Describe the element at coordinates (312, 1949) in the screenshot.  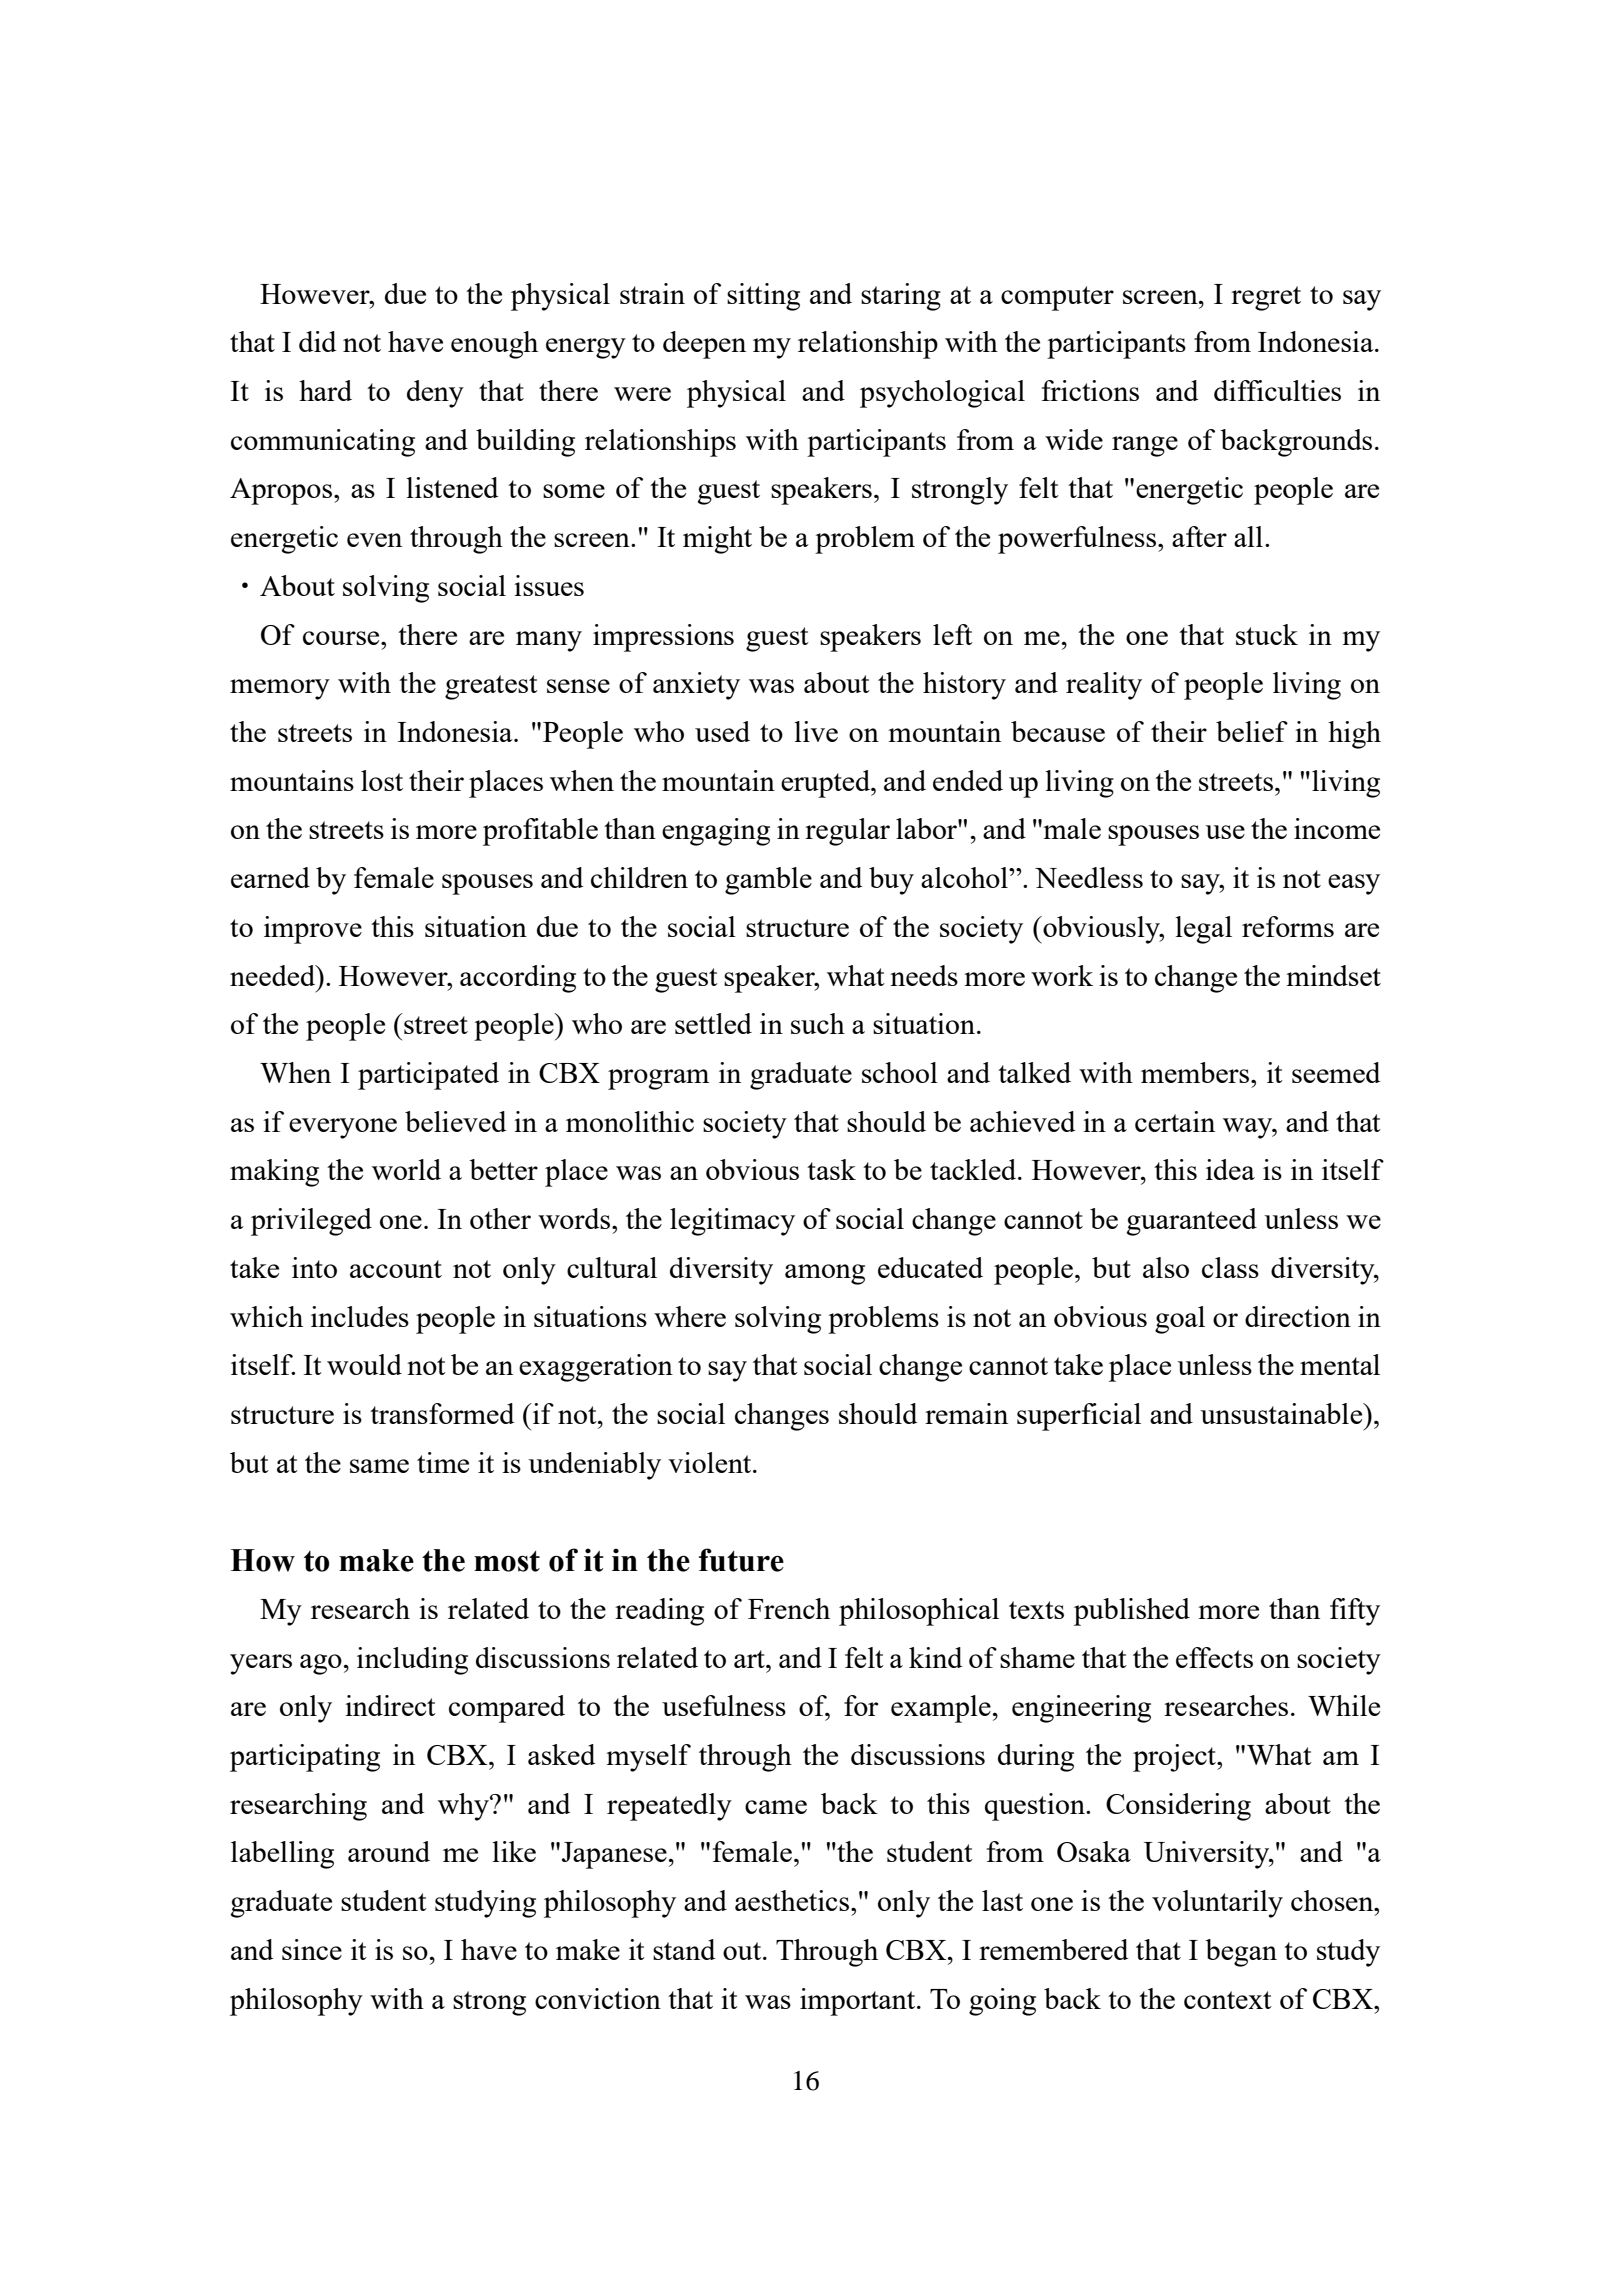
I see `since` at that location.
